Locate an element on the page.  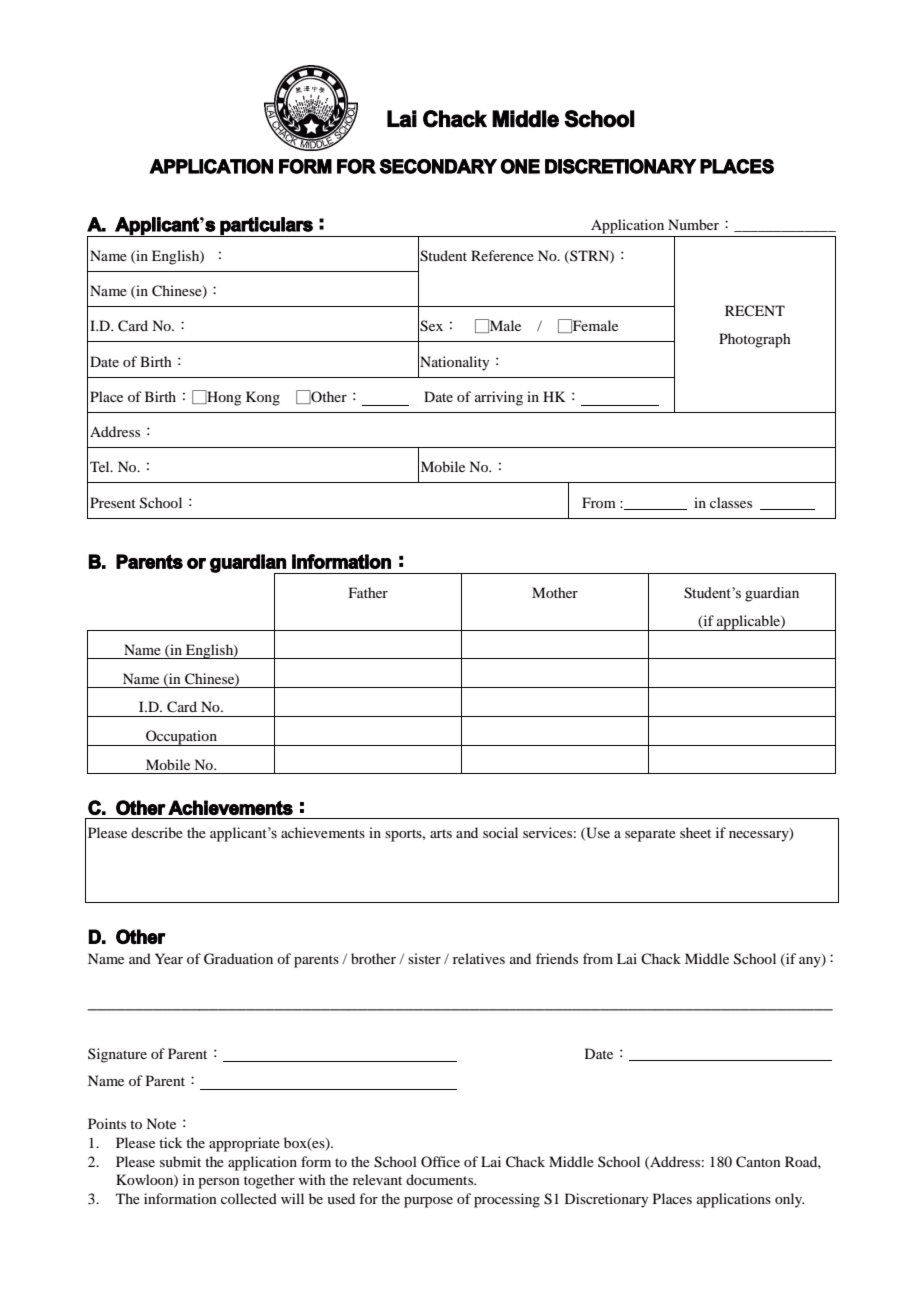
SECONDARY is located at coordinates (438, 166).
